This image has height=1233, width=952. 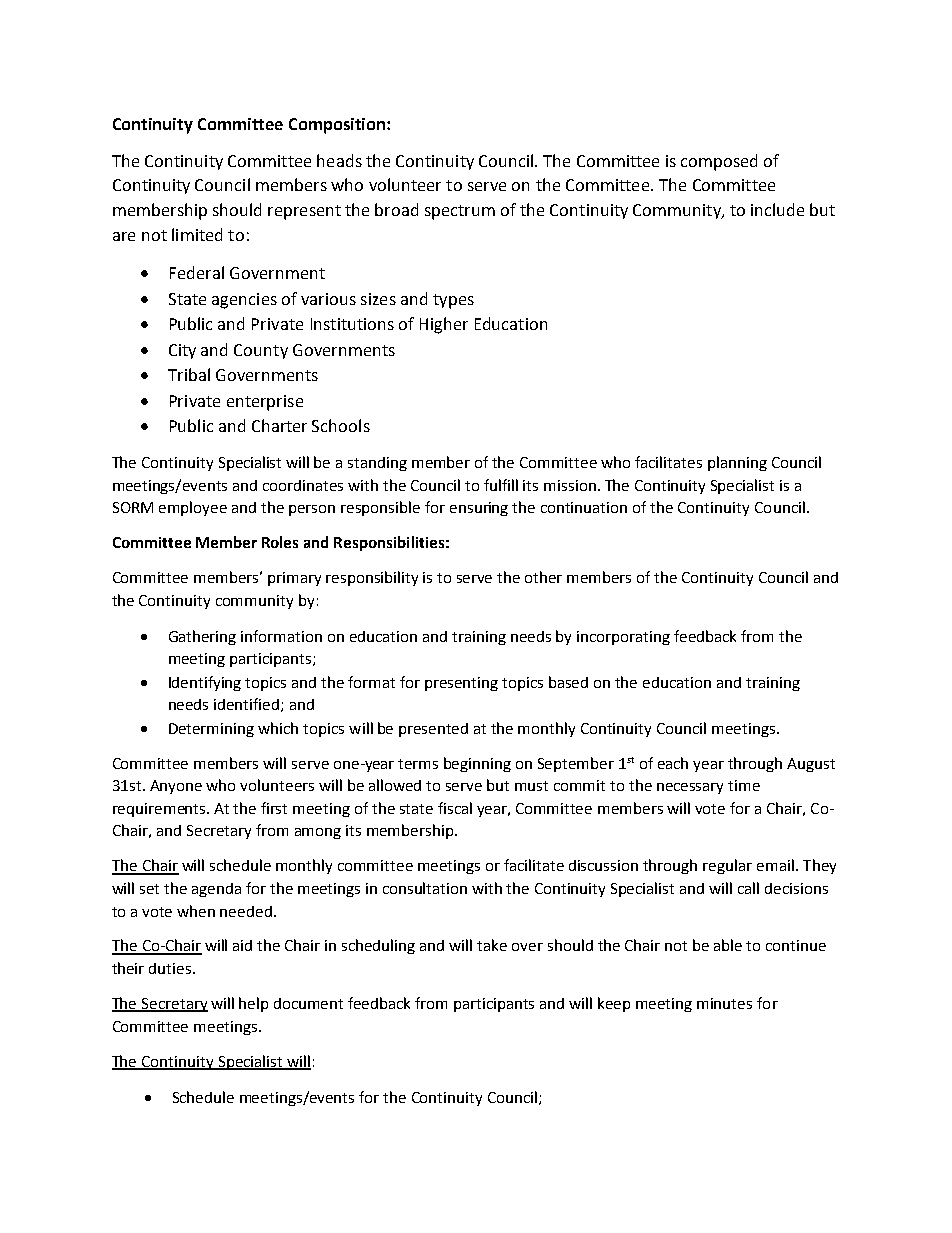 I want to click on planning, so click(x=737, y=463).
